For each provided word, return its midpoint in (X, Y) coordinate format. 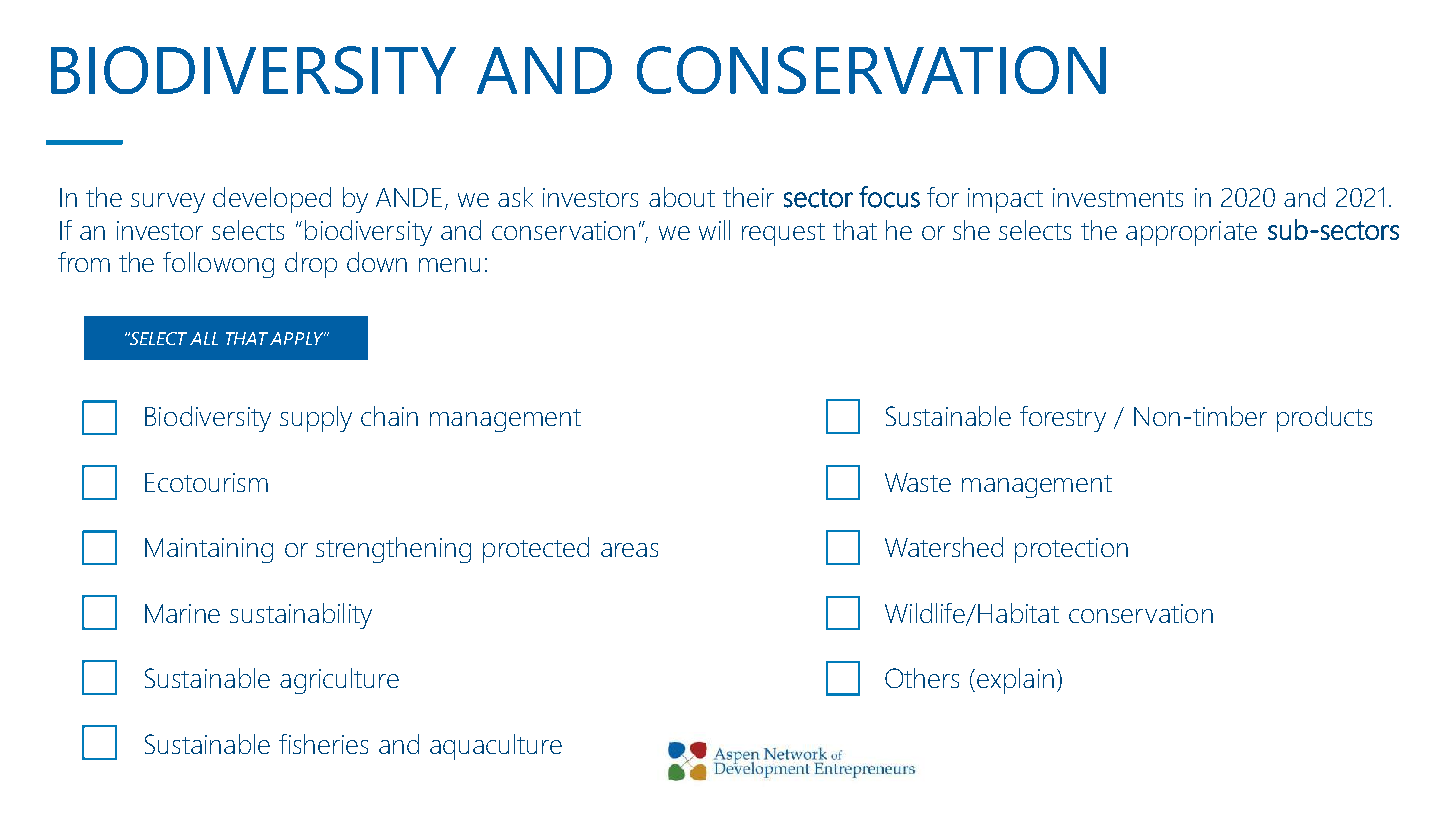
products (1324, 419)
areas (629, 550)
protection (1071, 550)
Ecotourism (206, 482)
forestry (1063, 419)
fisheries (323, 744)
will (714, 230)
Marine (182, 613)
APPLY (298, 338)
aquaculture (496, 747)
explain (1015, 681)
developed (272, 200)
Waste (918, 482)
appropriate (1191, 233)
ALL (204, 338)
